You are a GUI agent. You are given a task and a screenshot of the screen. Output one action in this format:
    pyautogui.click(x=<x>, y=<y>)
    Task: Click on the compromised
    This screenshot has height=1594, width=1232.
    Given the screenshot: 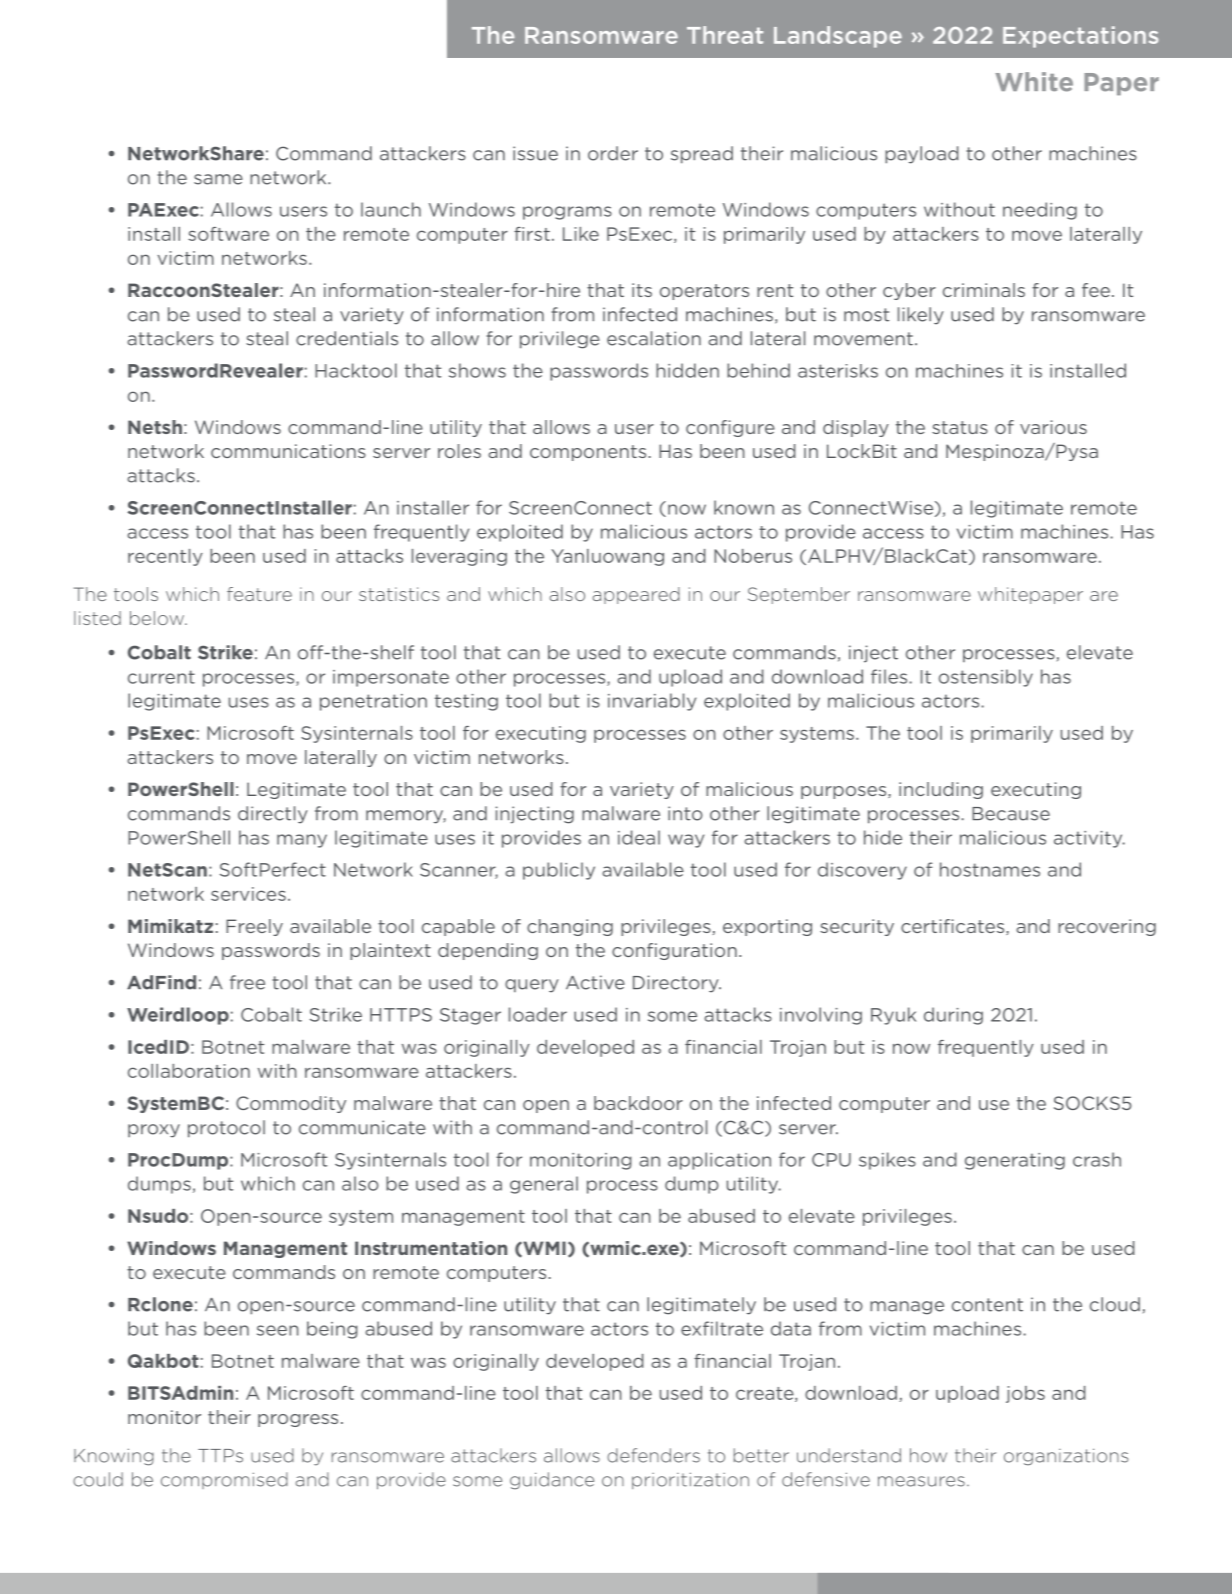 What is the action you would take?
    pyautogui.click(x=224, y=1480)
